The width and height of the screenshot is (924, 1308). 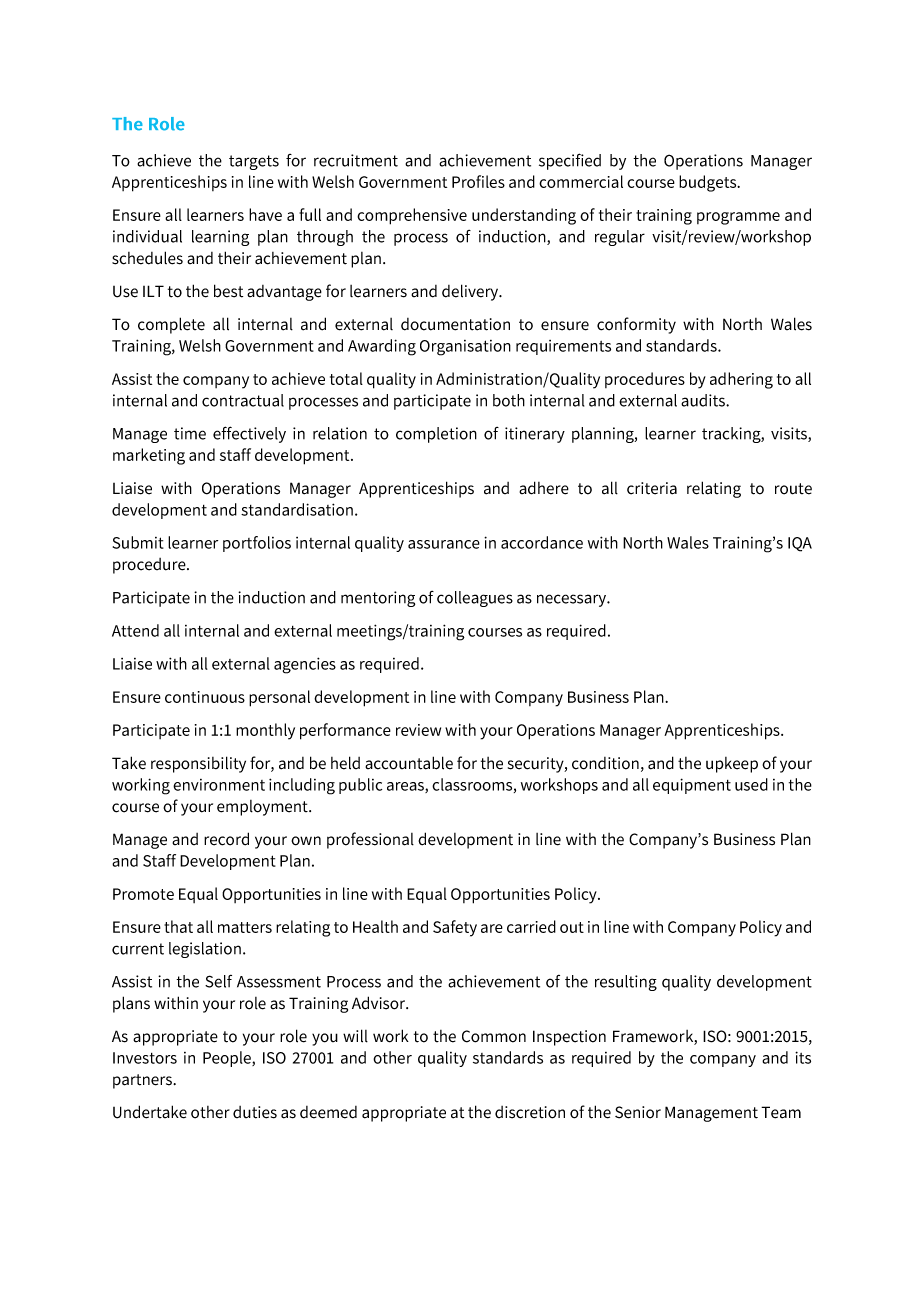 I want to click on Common, so click(x=494, y=1036).
